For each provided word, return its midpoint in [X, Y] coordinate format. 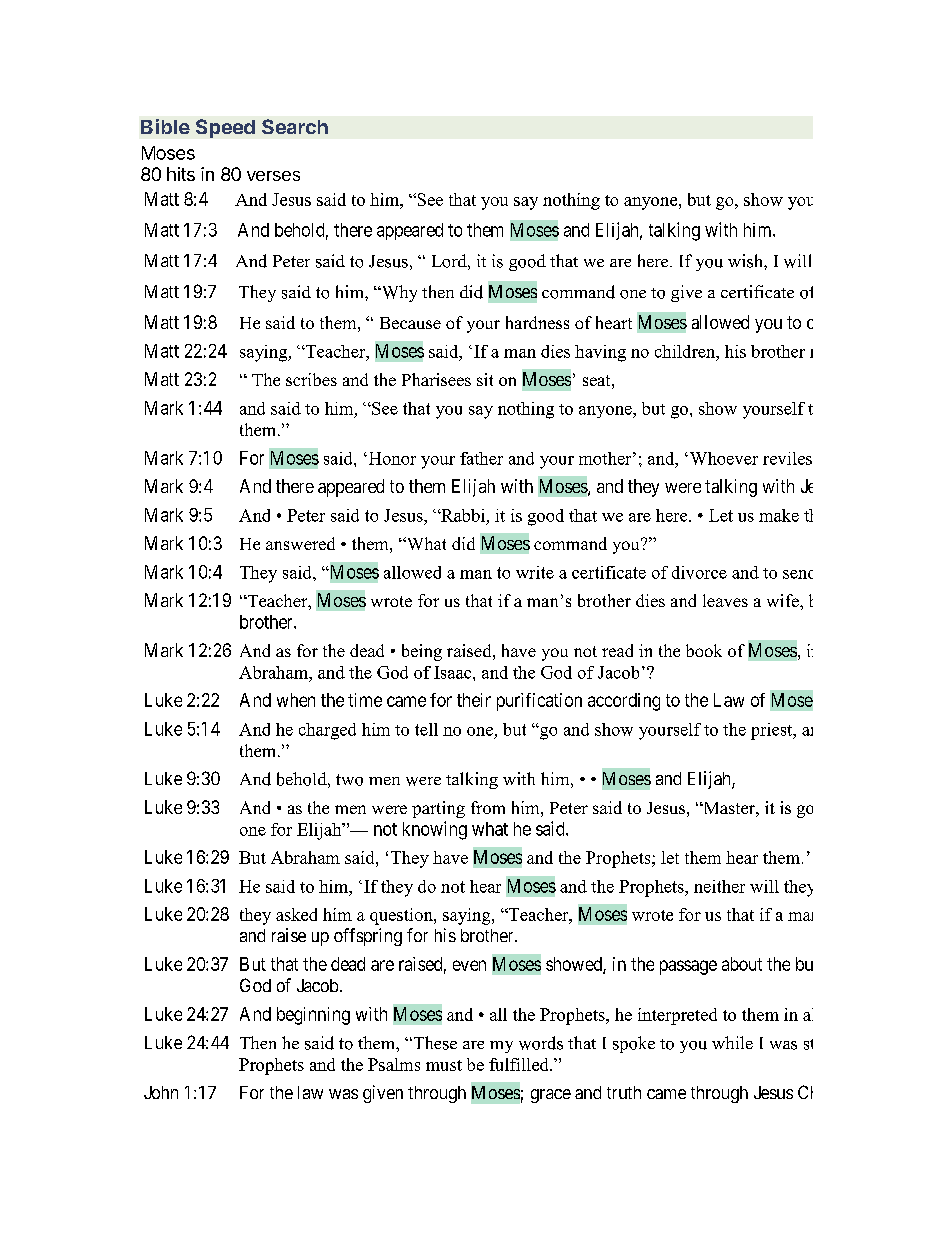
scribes [311, 379]
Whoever [722, 458]
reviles [787, 458]
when [296, 700]
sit [485, 379]
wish [746, 261]
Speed [225, 128]
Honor [391, 458]
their [474, 700]
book [704, 650]
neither [719, 886]
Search [295, 126]
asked [296, 914]
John [161, 1092]
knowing [435, 830]
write [535, 572]
